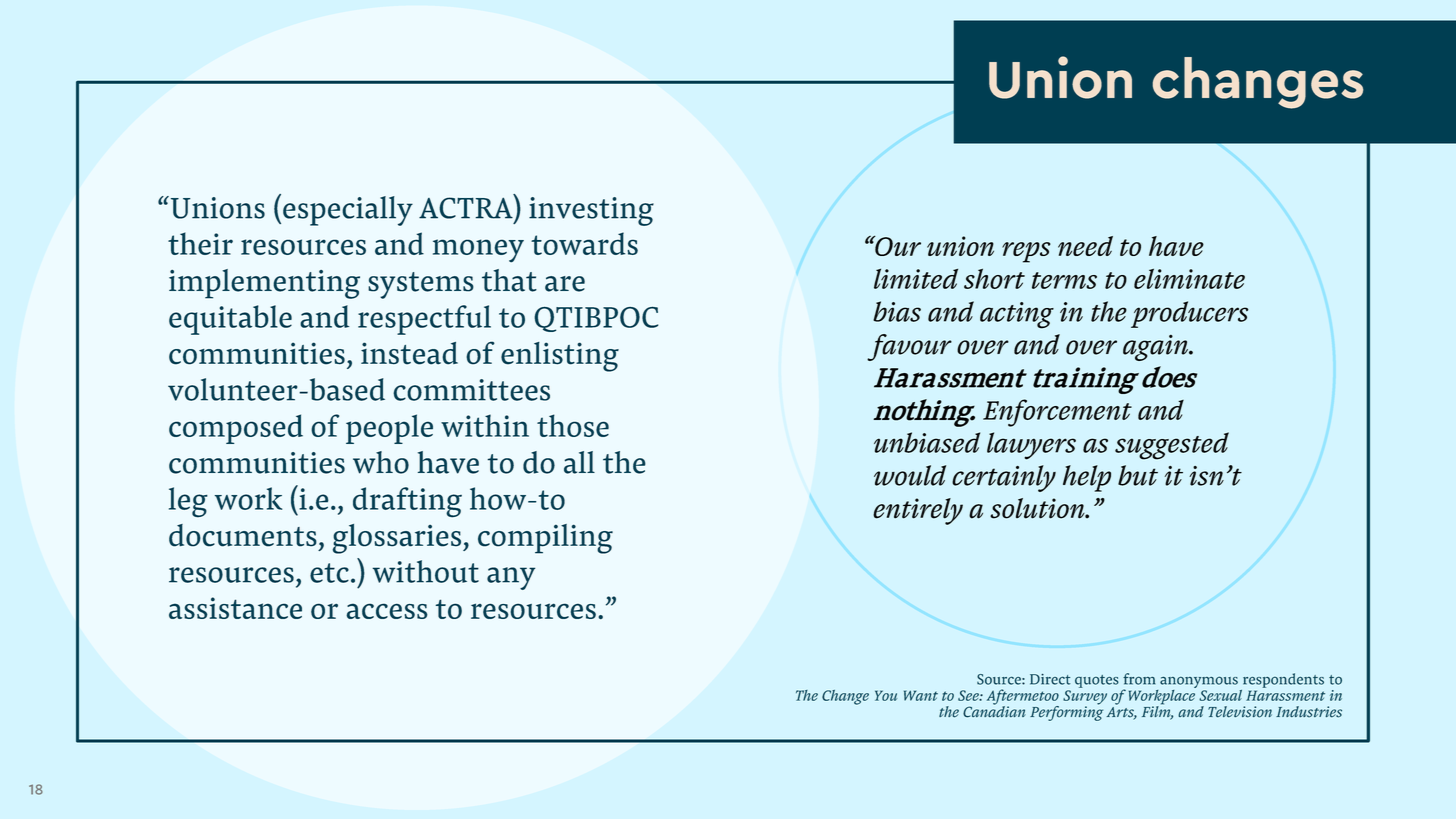 Image resolution: width=1456 pixels, height=819 pixels. I want to click on glossaries, so click(398, 539).
